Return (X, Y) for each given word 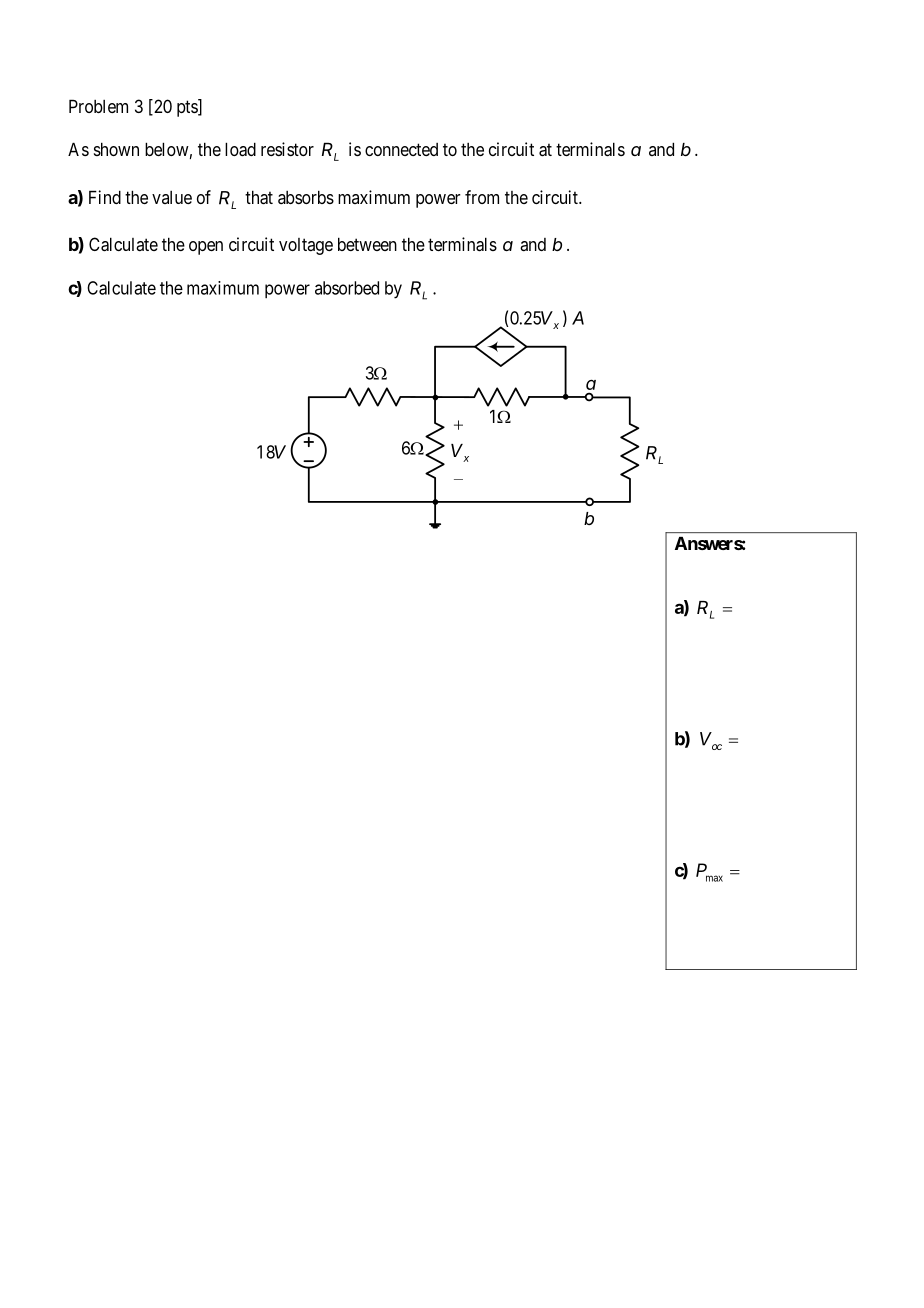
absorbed (347, 288)
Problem (98, 106)
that (259, 197)
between (367, 244)
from (482, 197)
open (206, 248)
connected (401, 149)
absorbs (306, 197)
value (172, 197)
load (240, 149)
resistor (287, 149)
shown (116, 149)
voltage (306, 246)
